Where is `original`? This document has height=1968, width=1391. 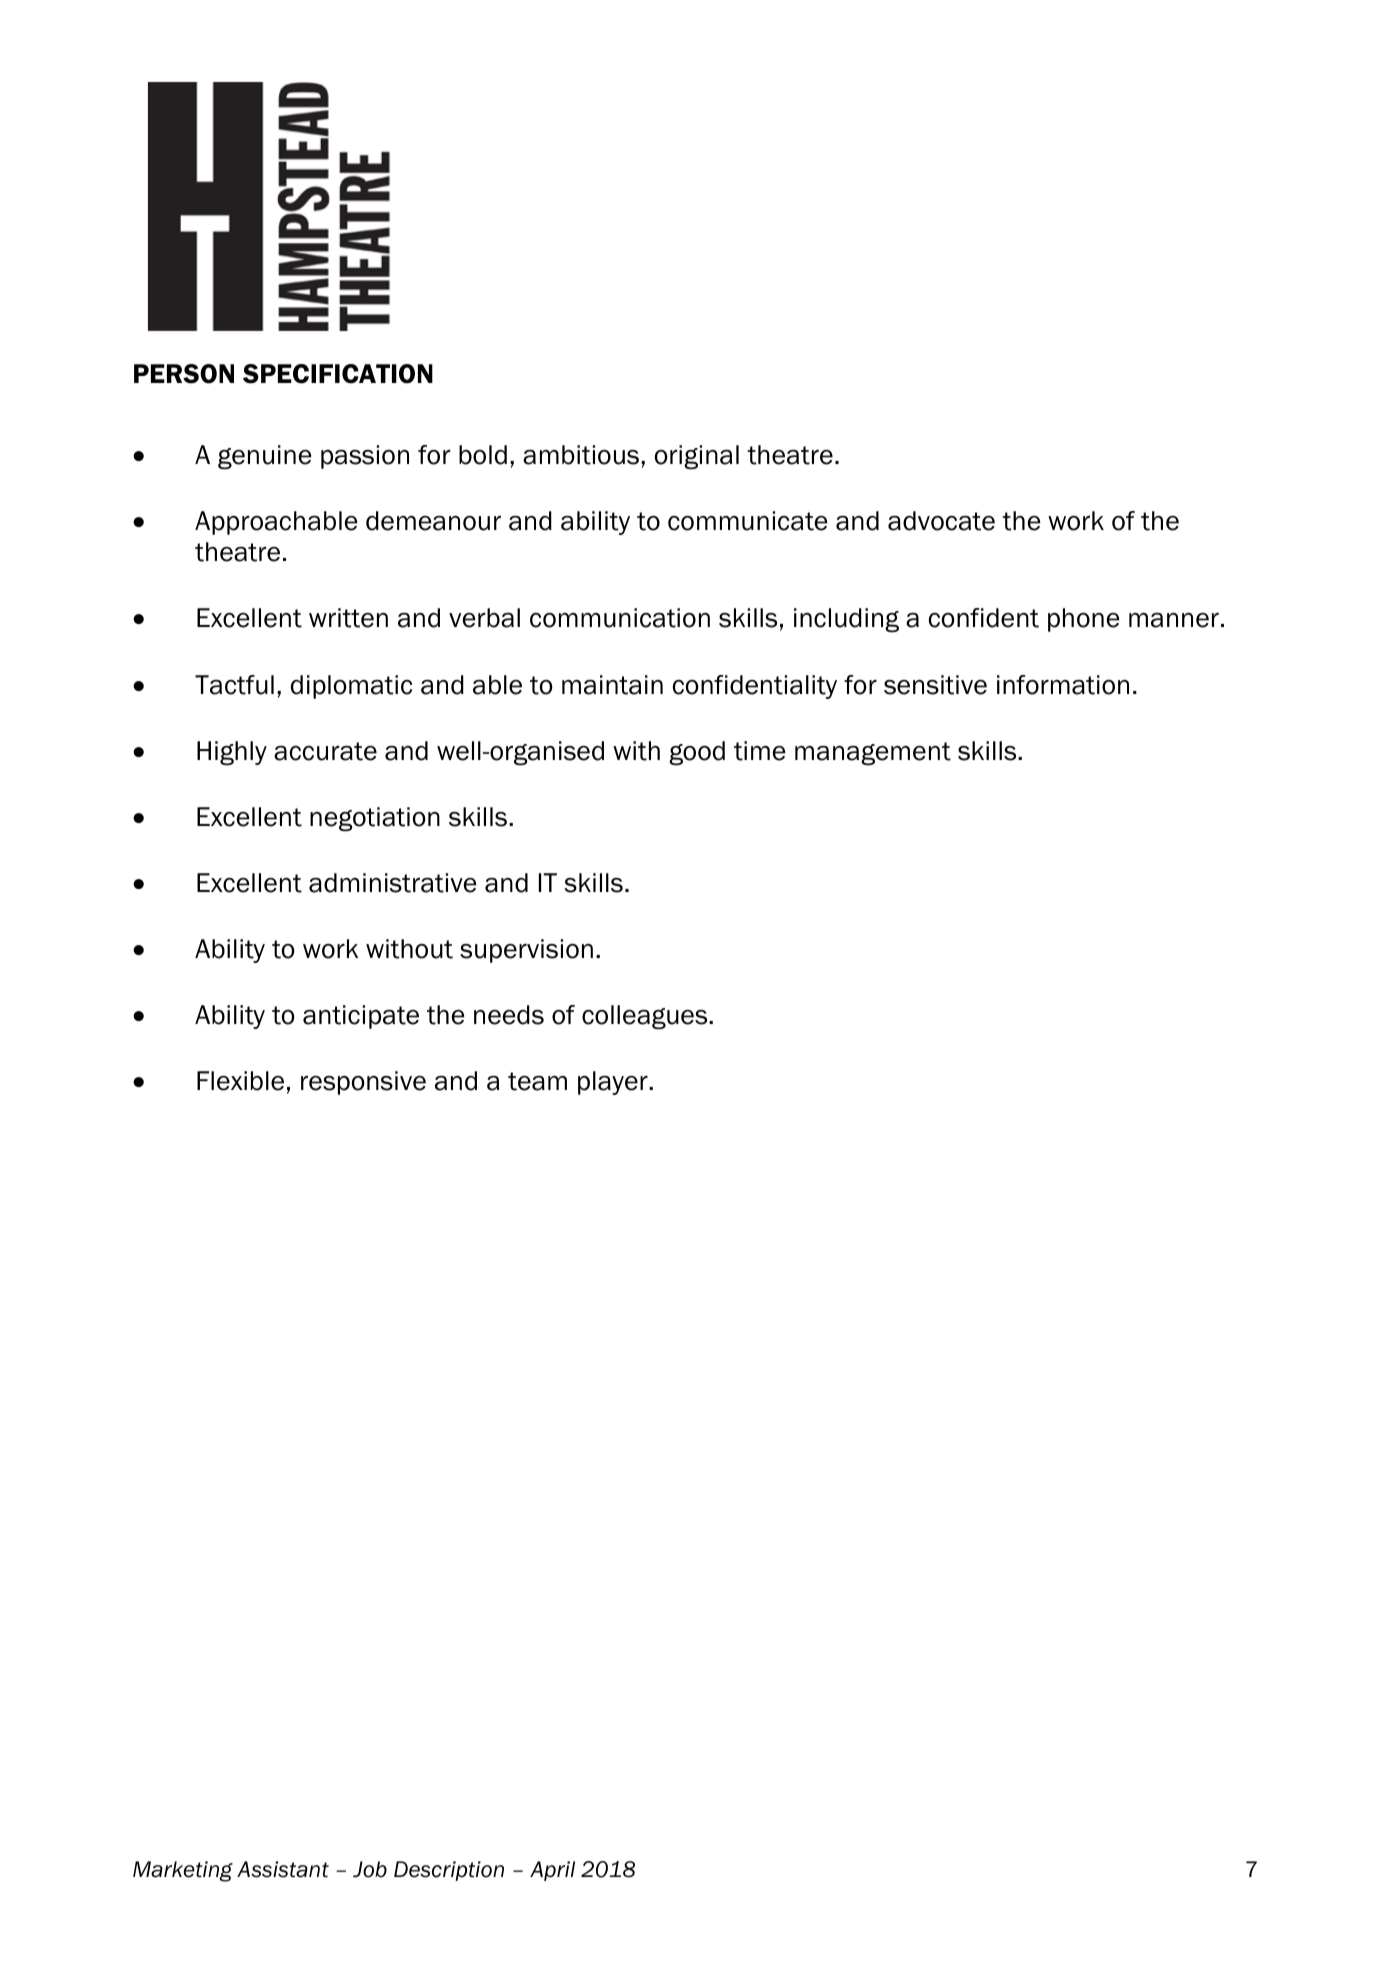
original is located at coordinates (697, 457).
